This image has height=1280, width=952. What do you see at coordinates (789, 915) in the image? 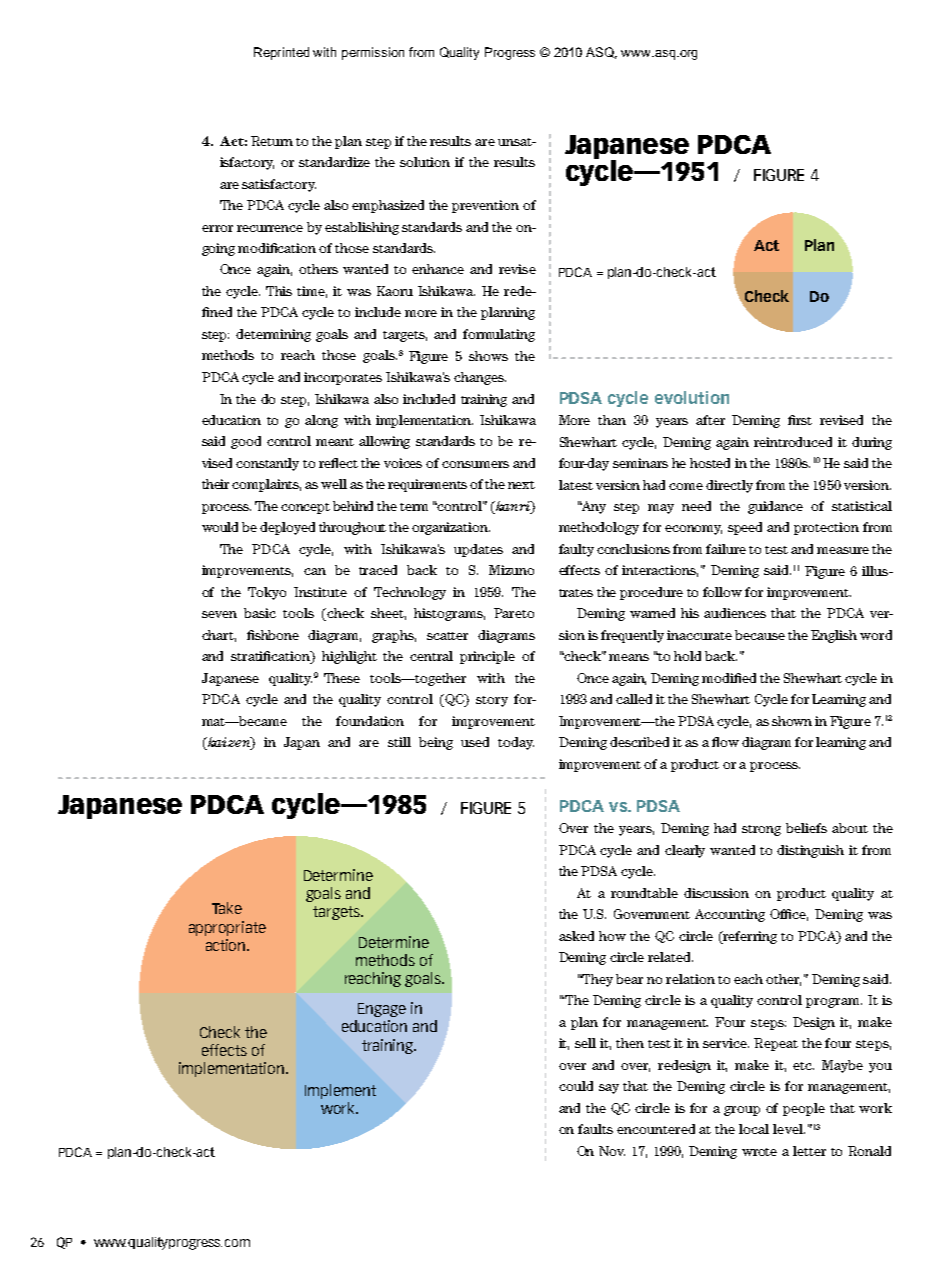
I see `Office` at bounding box center [789, 915].
